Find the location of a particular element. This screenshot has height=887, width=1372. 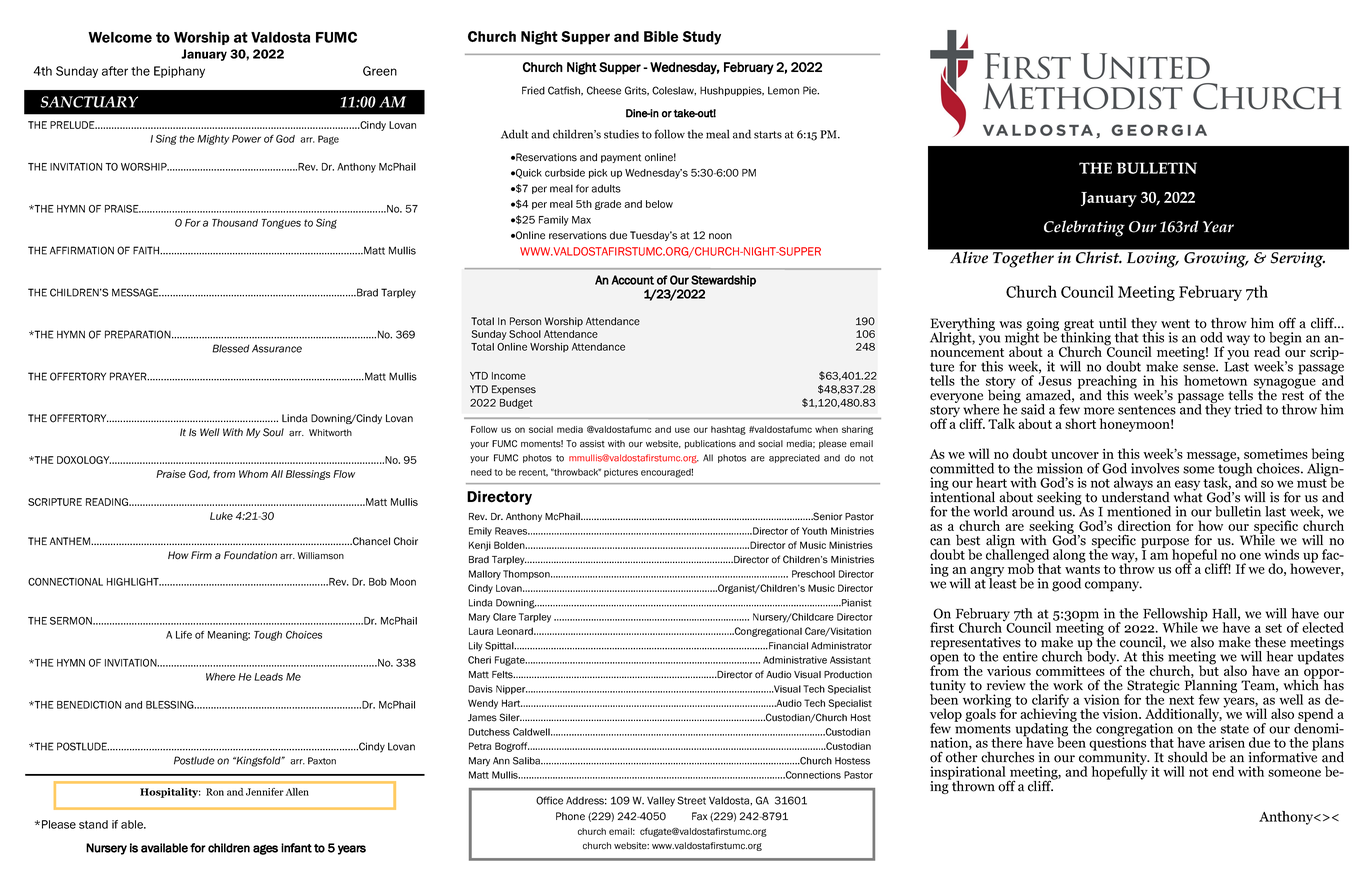

ages is located at coordinates (265, 849).
